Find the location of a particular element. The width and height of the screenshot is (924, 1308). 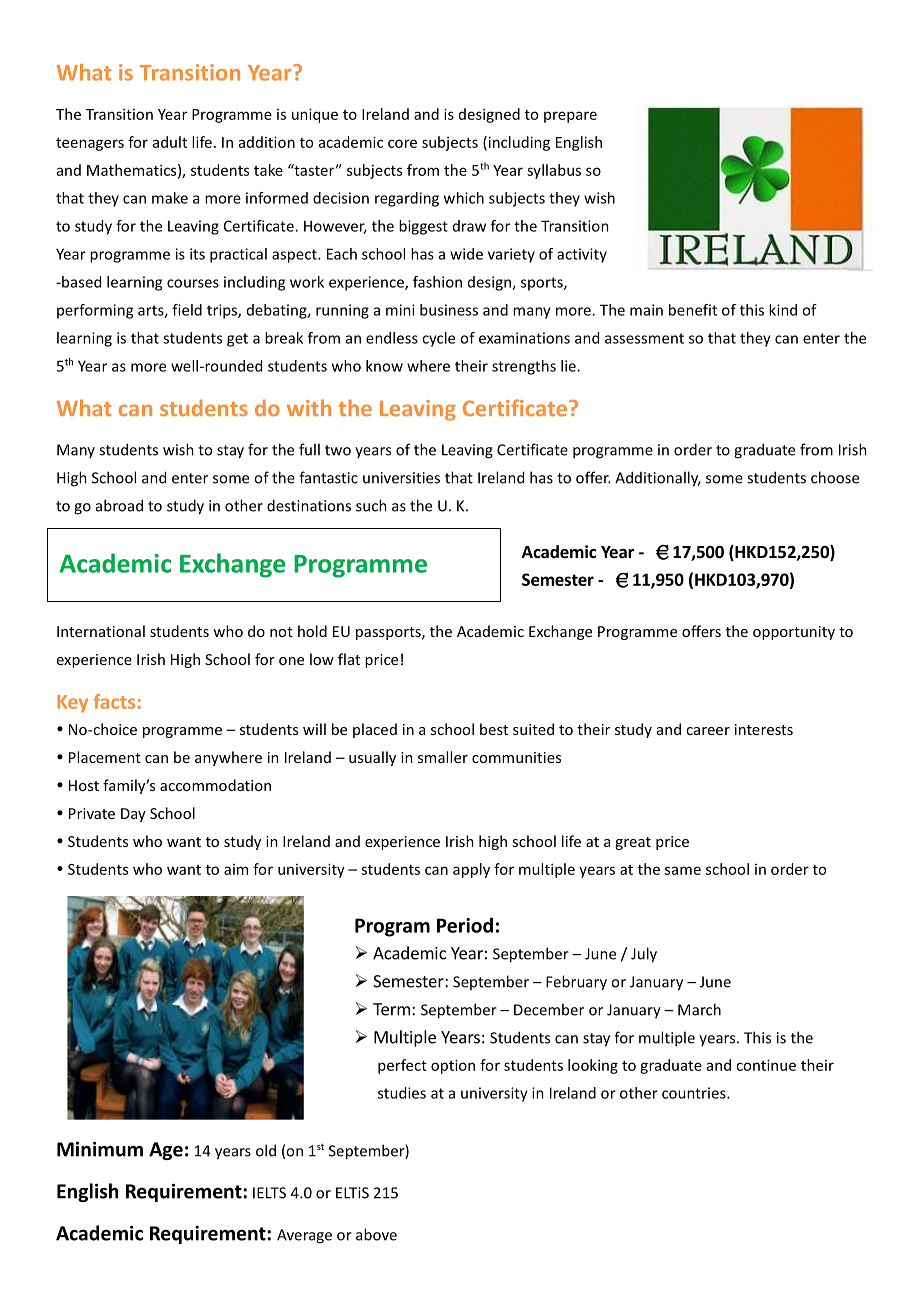

prepare is located at coordinates (570, 117).
